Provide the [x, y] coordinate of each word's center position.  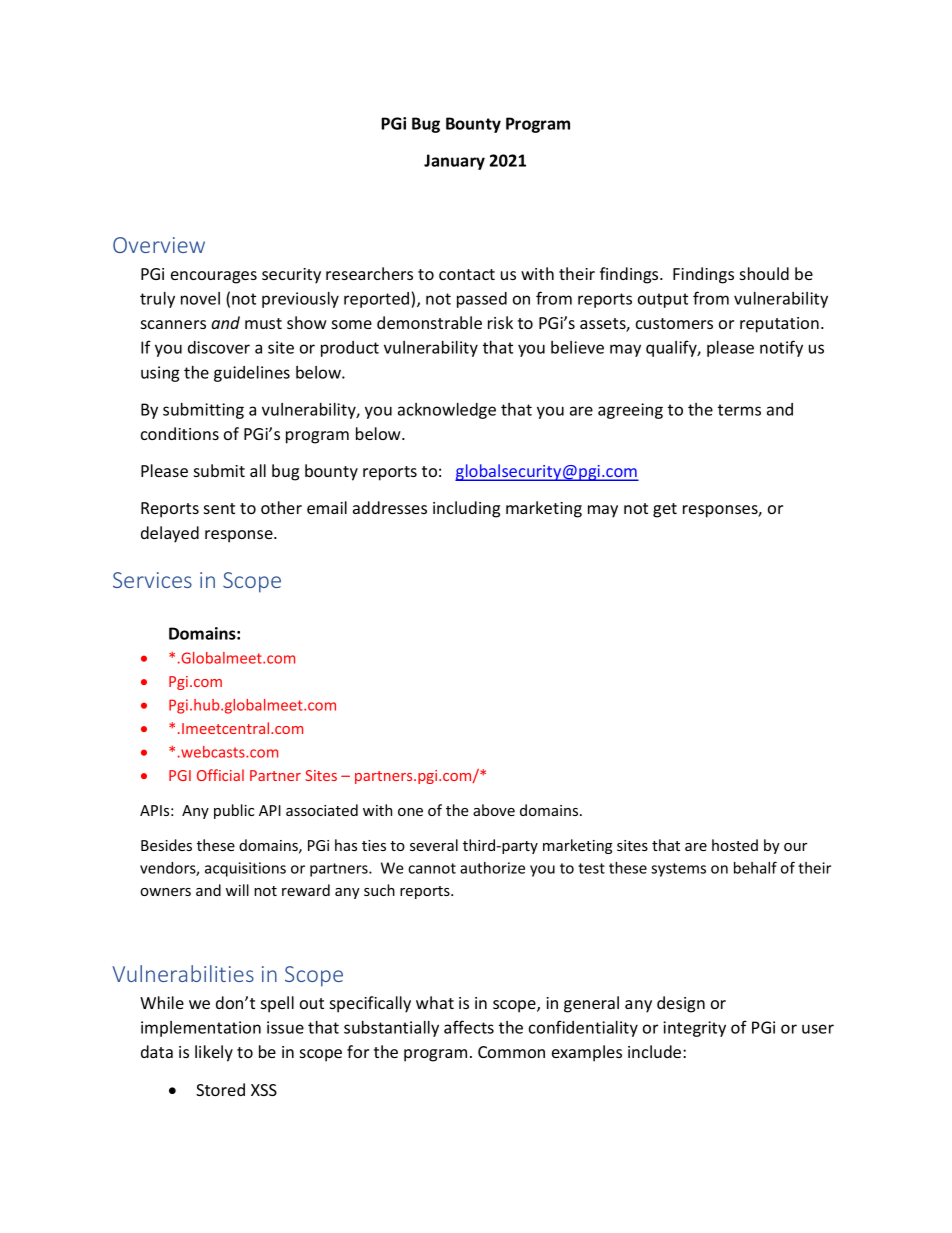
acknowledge [447, 411]
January [454, 162]
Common [511, 1052]
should [764, 273]
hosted [735, 845]
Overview [159, 245]
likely [214, 1053]
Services [152, 580]
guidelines [252, 374]
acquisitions [245, 869]
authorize [492, 868]
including [466, 509]
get [665, 510]
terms [739, 410]
